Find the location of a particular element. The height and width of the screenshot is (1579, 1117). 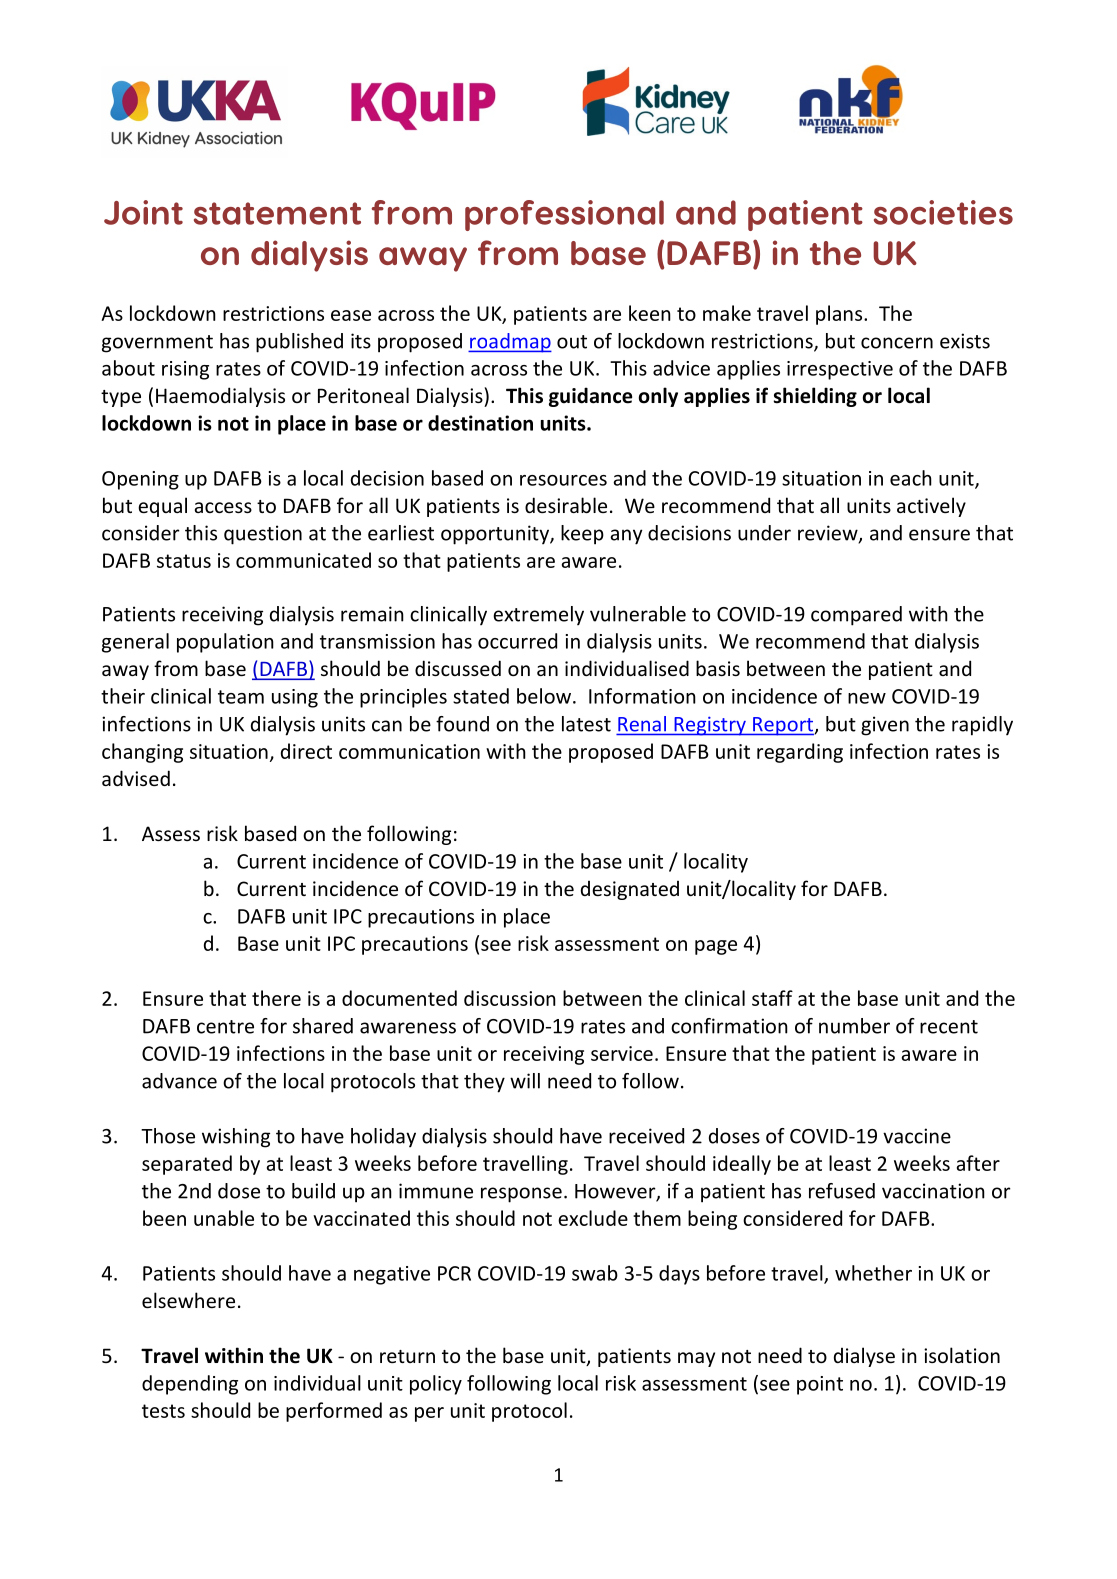

below is located at coordinates (544, 696).
